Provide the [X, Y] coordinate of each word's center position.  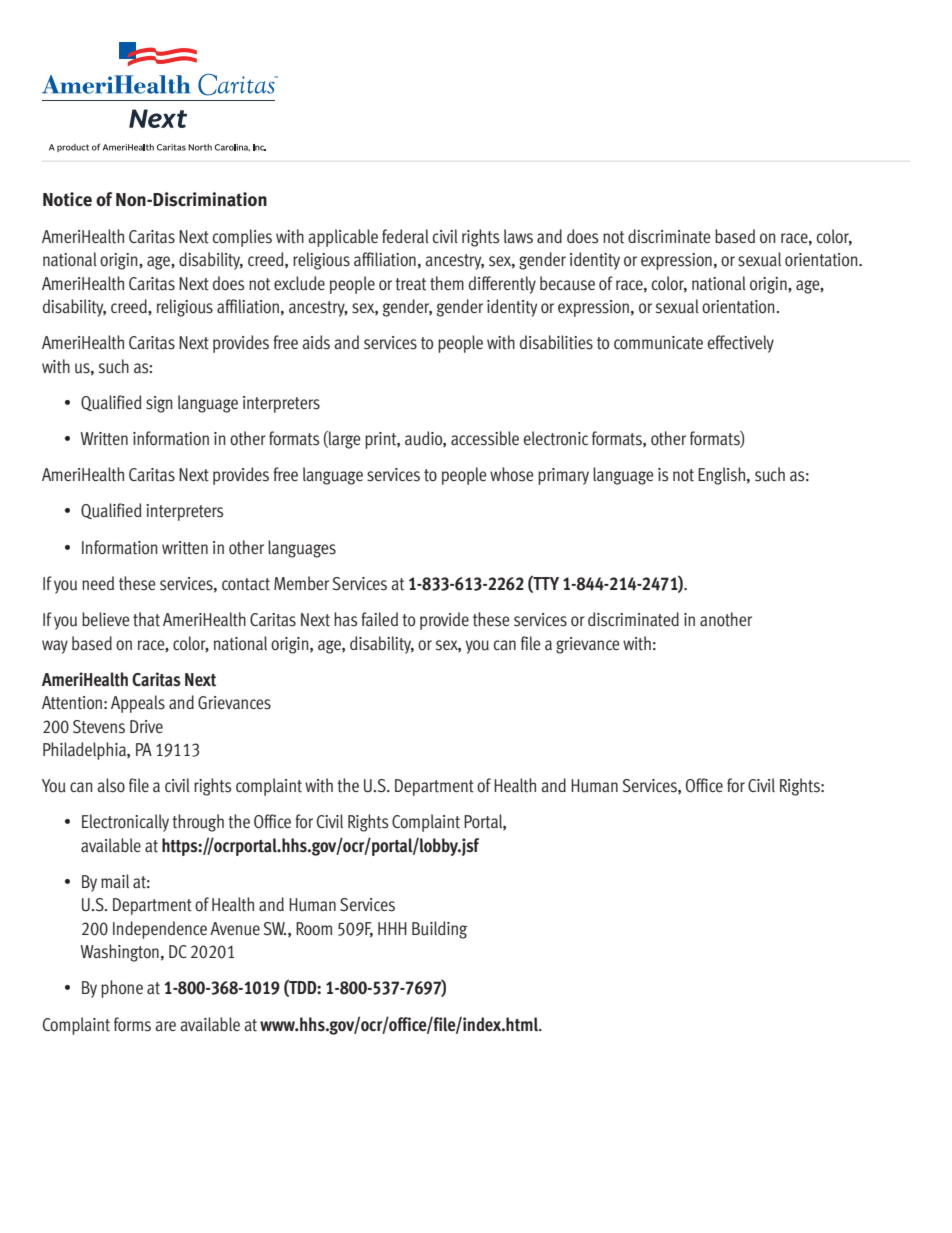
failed [379, 619]
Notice [67, 199]
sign [159, 404]
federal [405, 236]
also [111, 785]
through [198, 823]
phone [122, 989]
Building [439, 930]
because [567, 283]
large [343, 440]
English [721, 476]
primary [563, 476]
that [146, 619]
